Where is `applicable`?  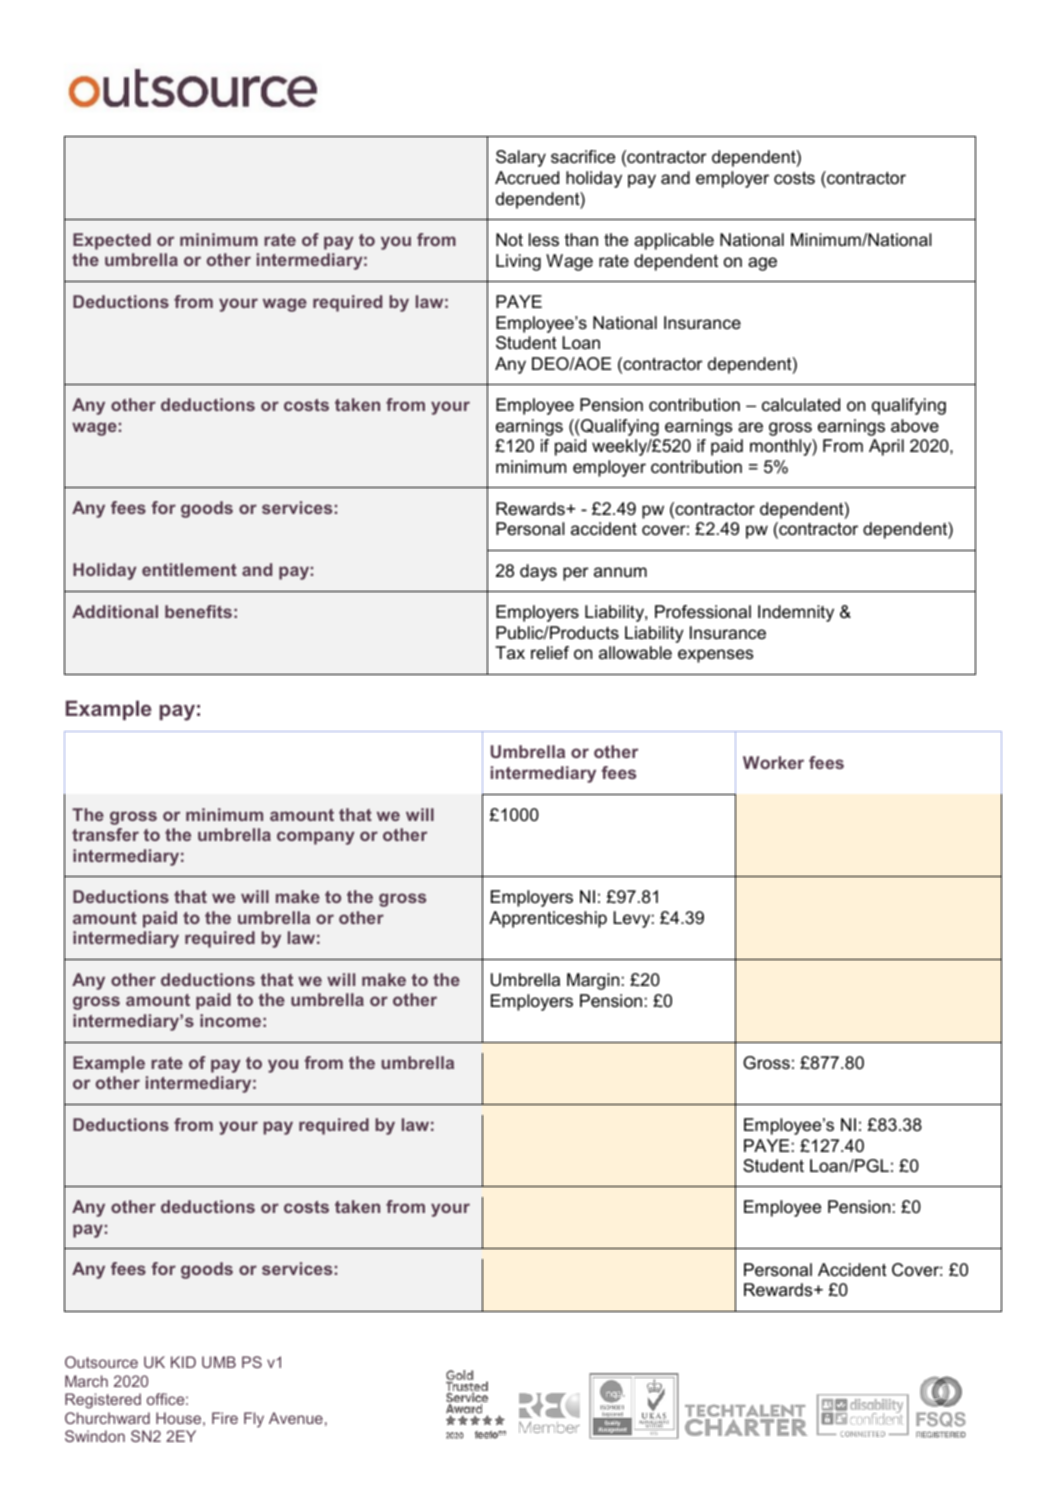
applicable is located at coordinates (674, 241).
